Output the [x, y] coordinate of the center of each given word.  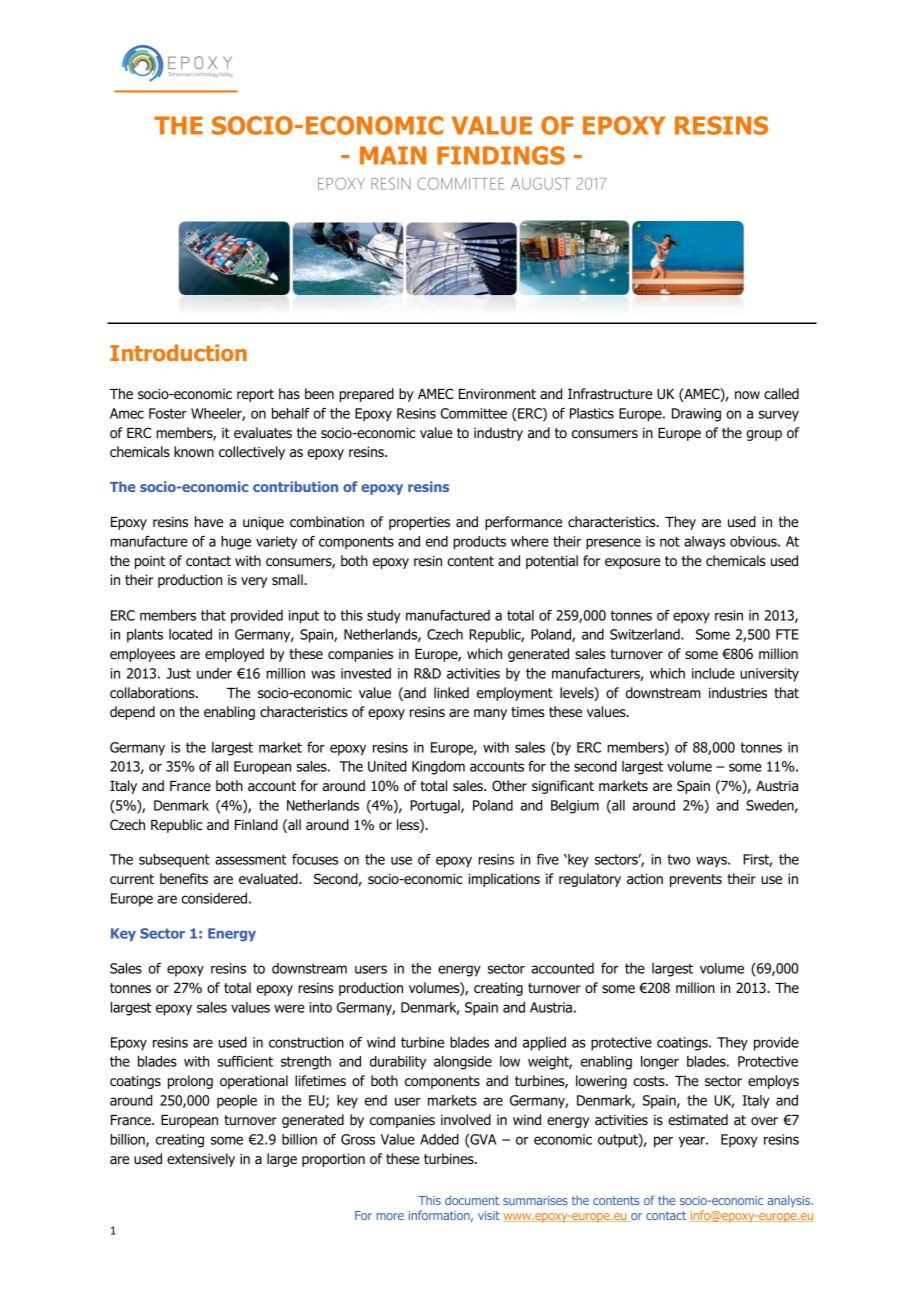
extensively [201, 1160]
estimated [698, 1119]
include [713, 673]
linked [451, 692]
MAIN [393, 155]
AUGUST [540, 183]
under [214, 673]
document [472, 1200]
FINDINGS [501, 155]
